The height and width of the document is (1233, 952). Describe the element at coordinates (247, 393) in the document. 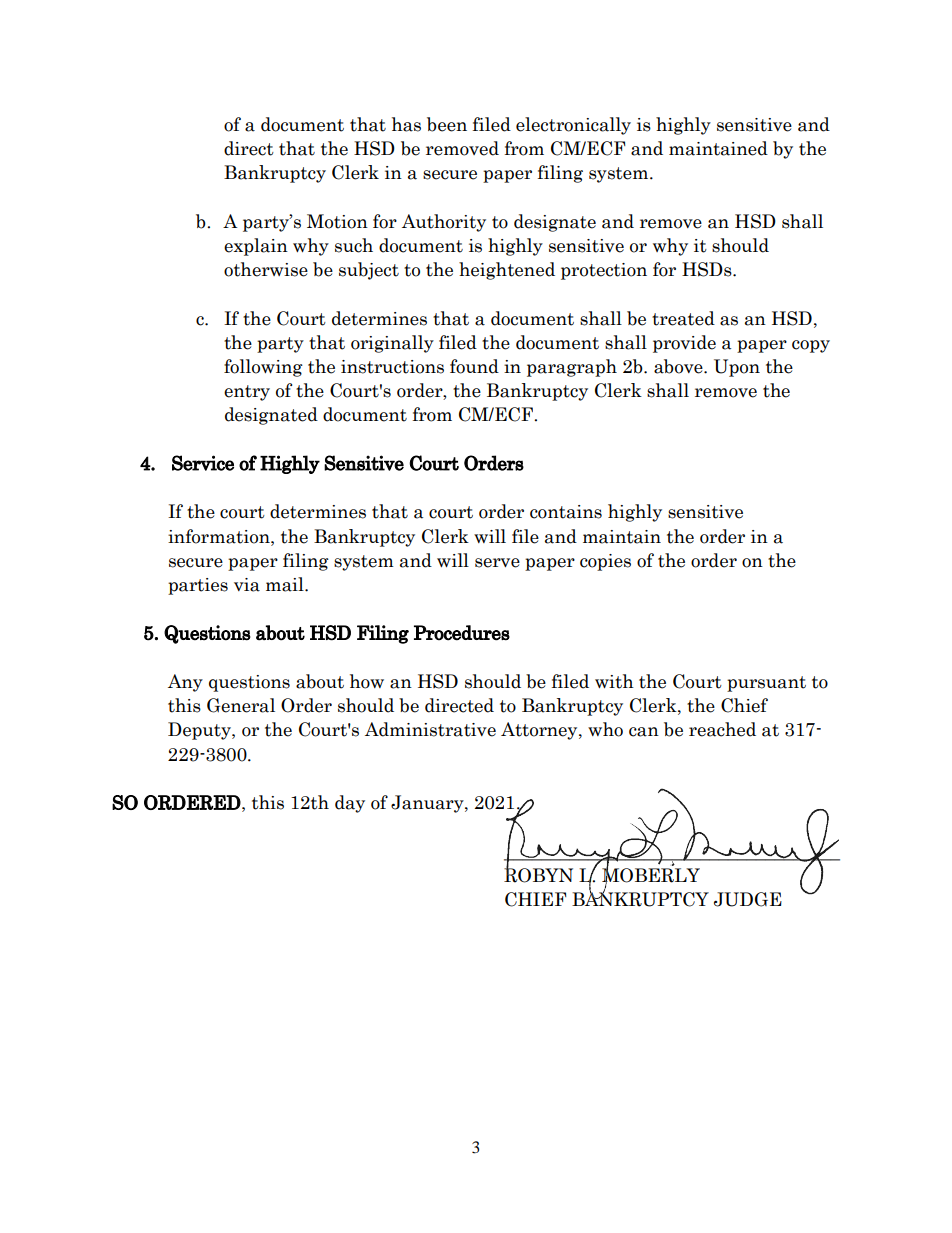

I see `entry` at that location.
